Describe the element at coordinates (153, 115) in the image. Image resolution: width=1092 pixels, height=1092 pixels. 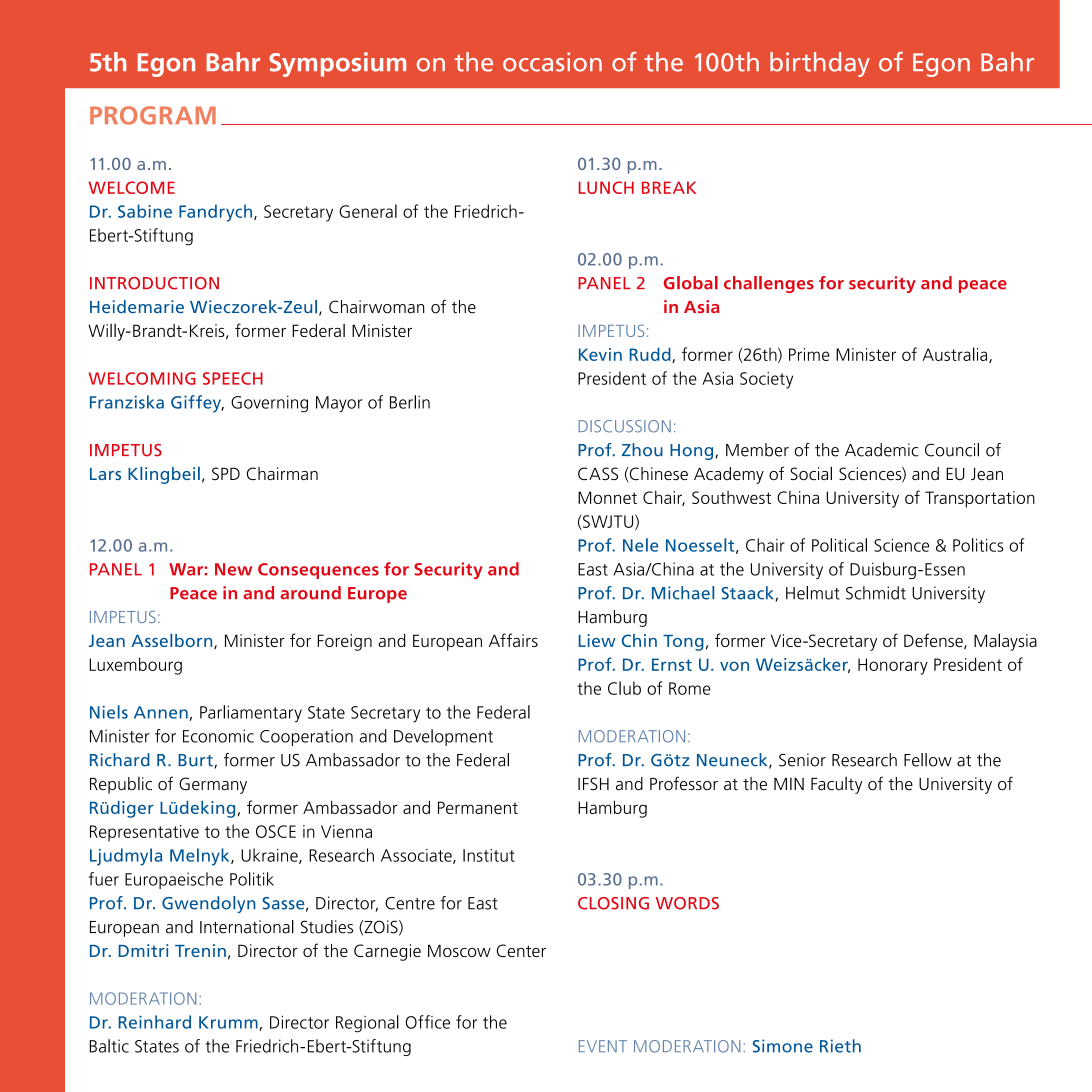
I see `PROGRAM` at that location.
